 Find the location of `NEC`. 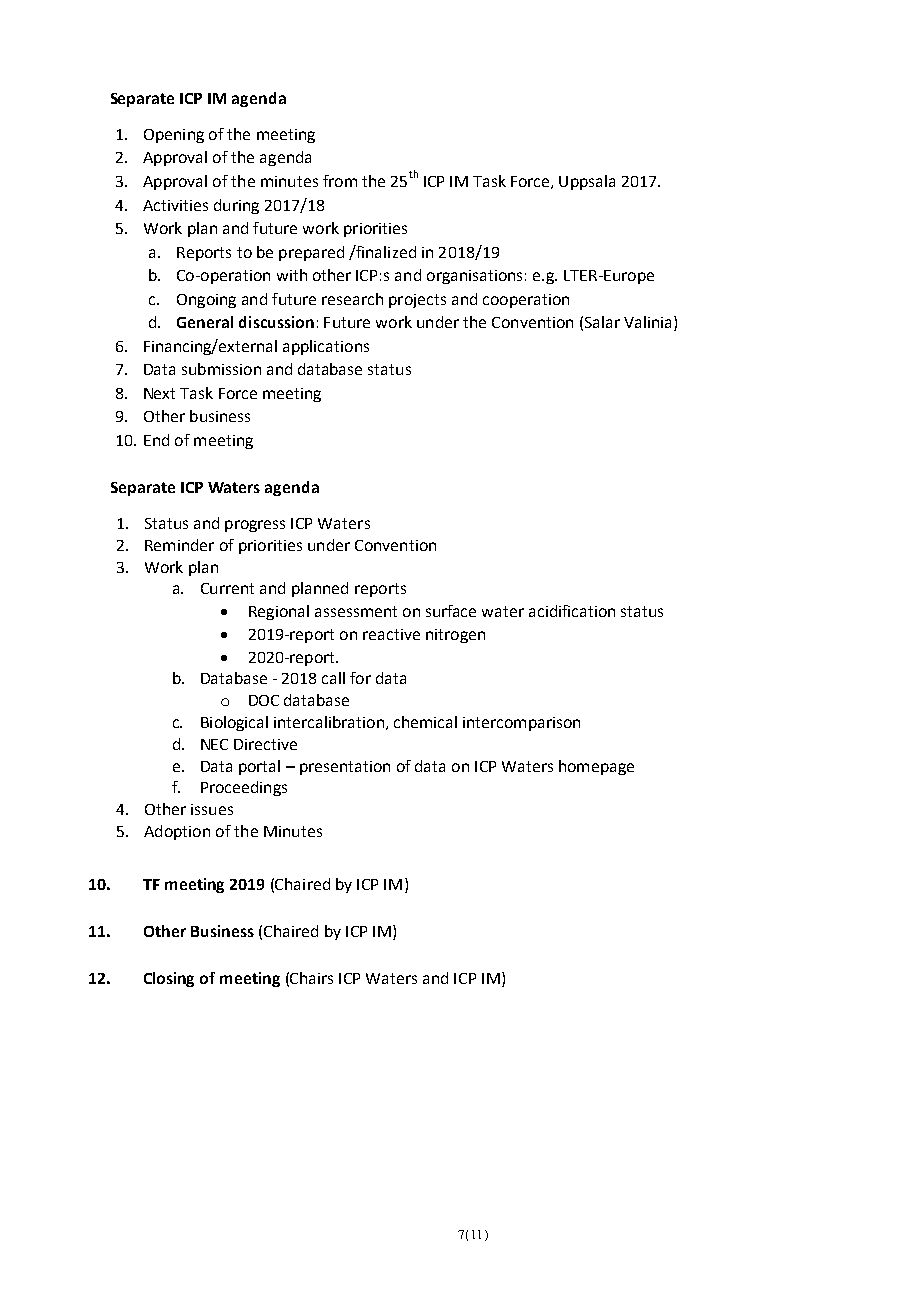

NEC is located at coordinates (214, 744).
